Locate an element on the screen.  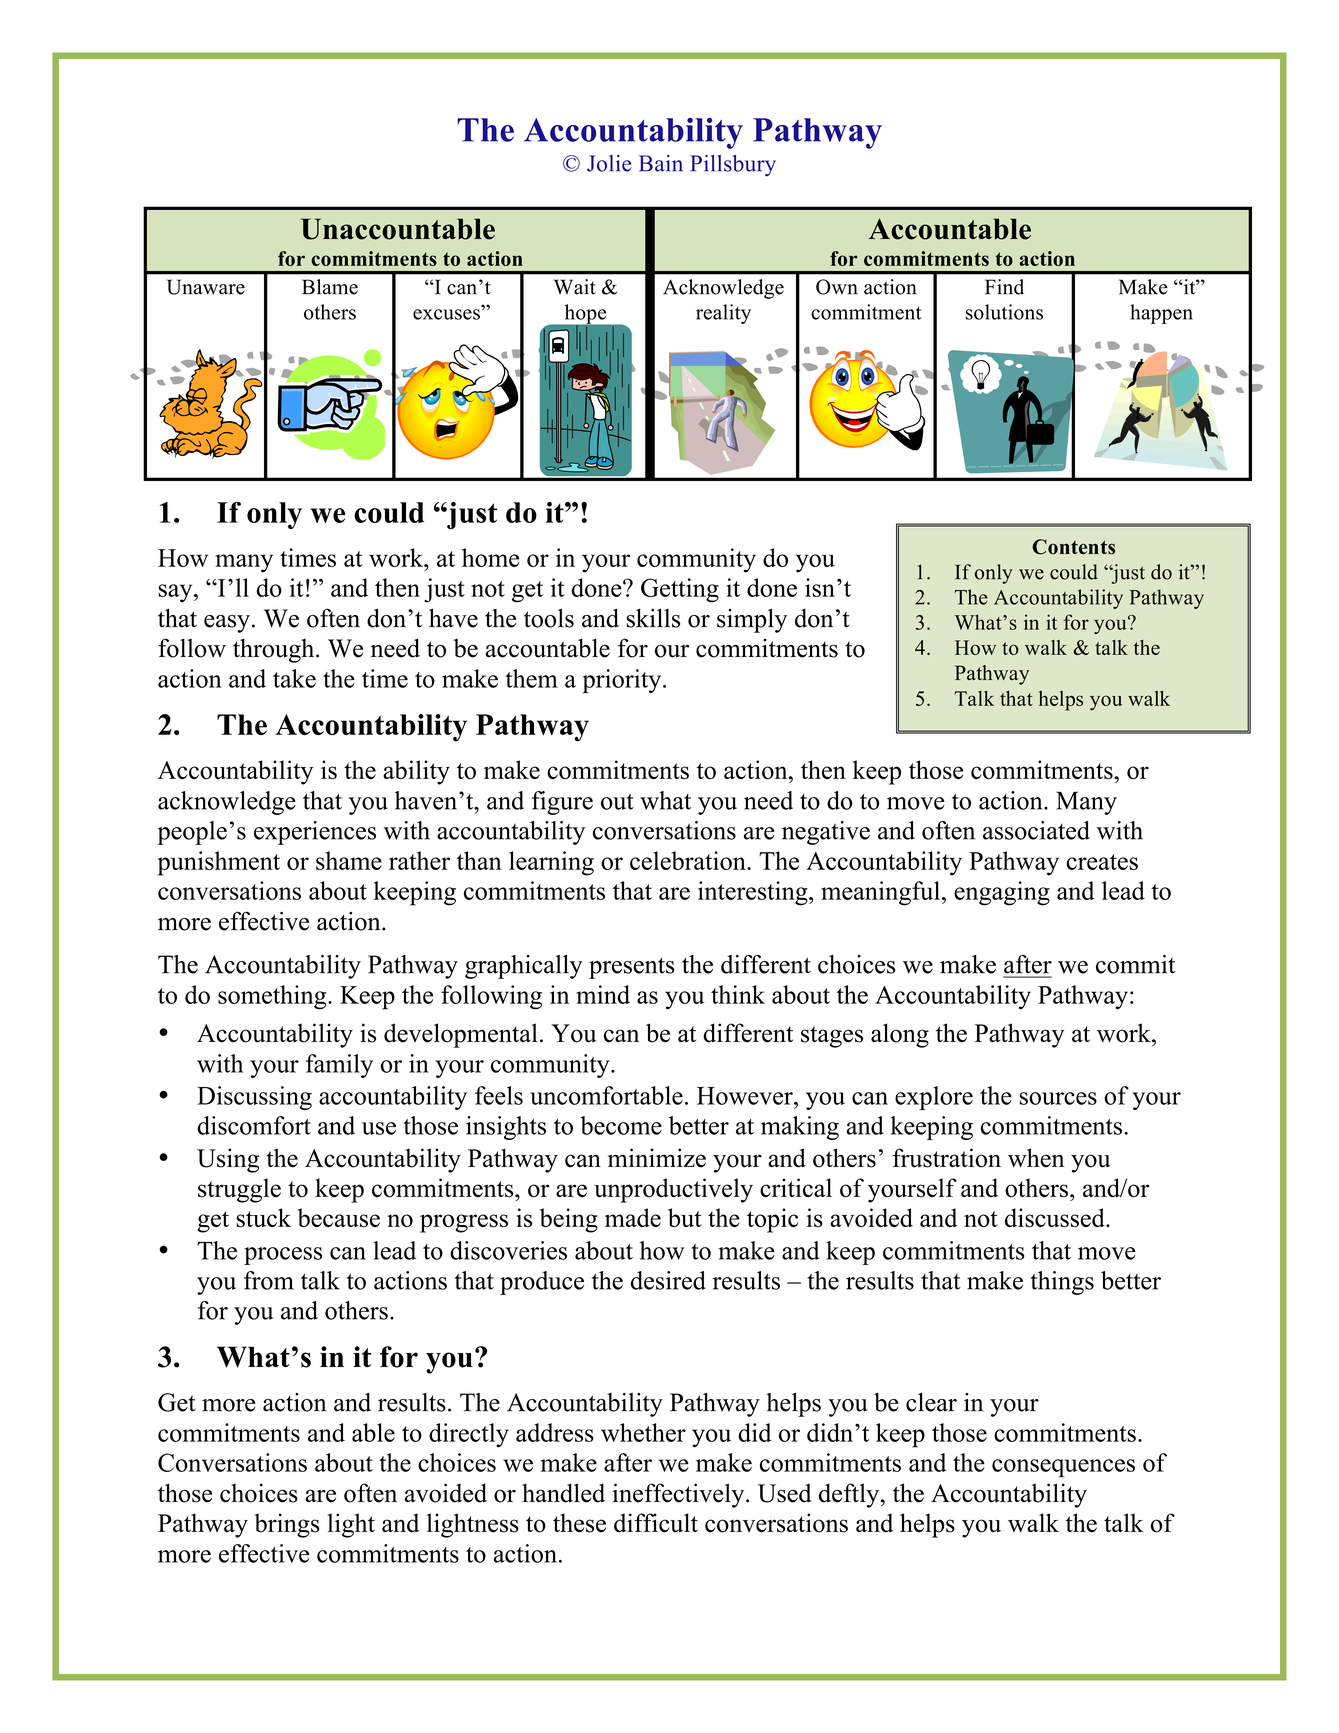
Contents is located at coordinates (1073, 547).
